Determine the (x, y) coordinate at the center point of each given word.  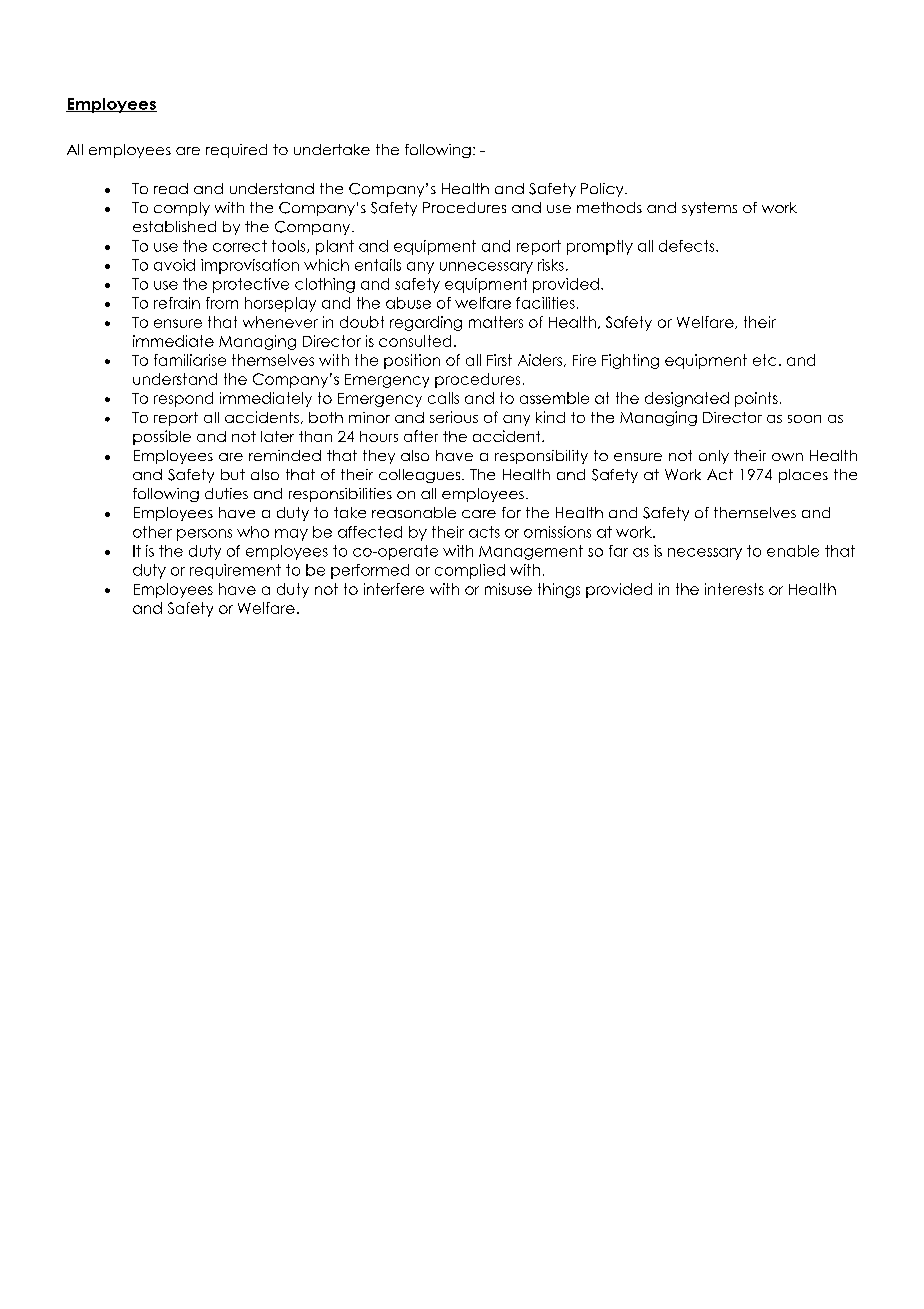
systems (709, 209)
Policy (603, 190)
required (236, 151)
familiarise (190, 360)
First (499, 360)
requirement (235, 571)
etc (764, 360)
